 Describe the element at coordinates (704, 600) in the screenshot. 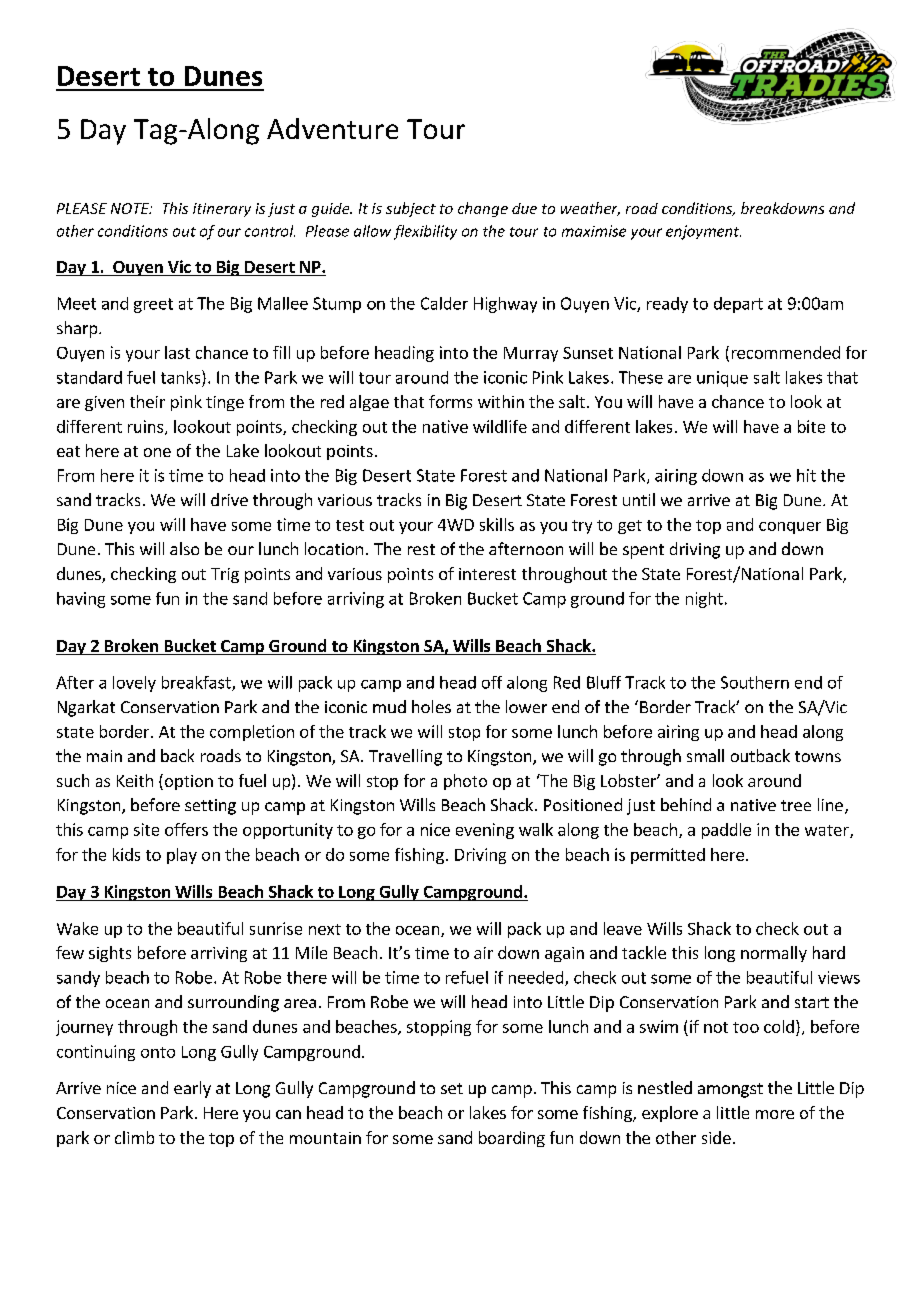

I see `night` at that location.
